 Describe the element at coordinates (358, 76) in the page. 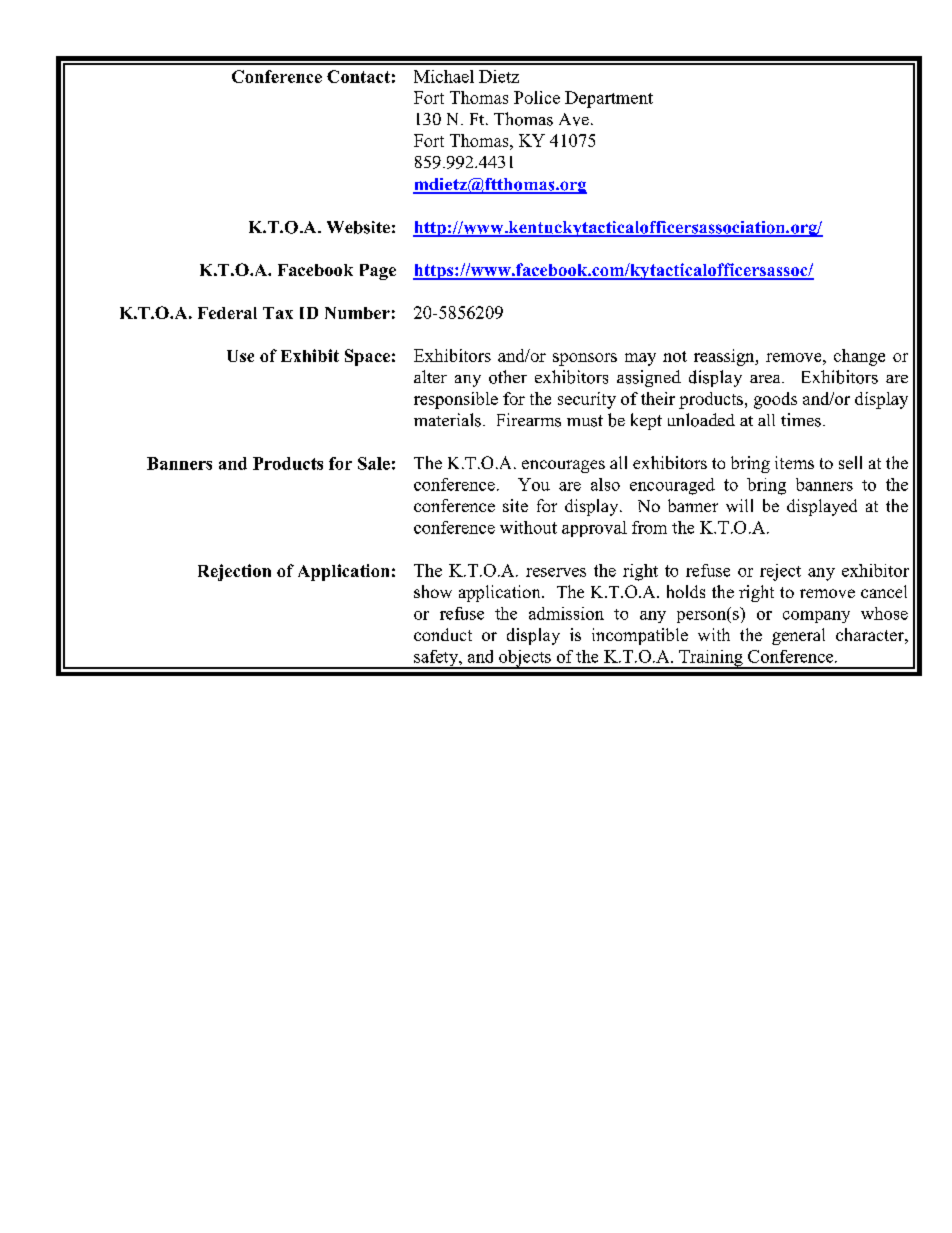

I see `Contact` at that location.
